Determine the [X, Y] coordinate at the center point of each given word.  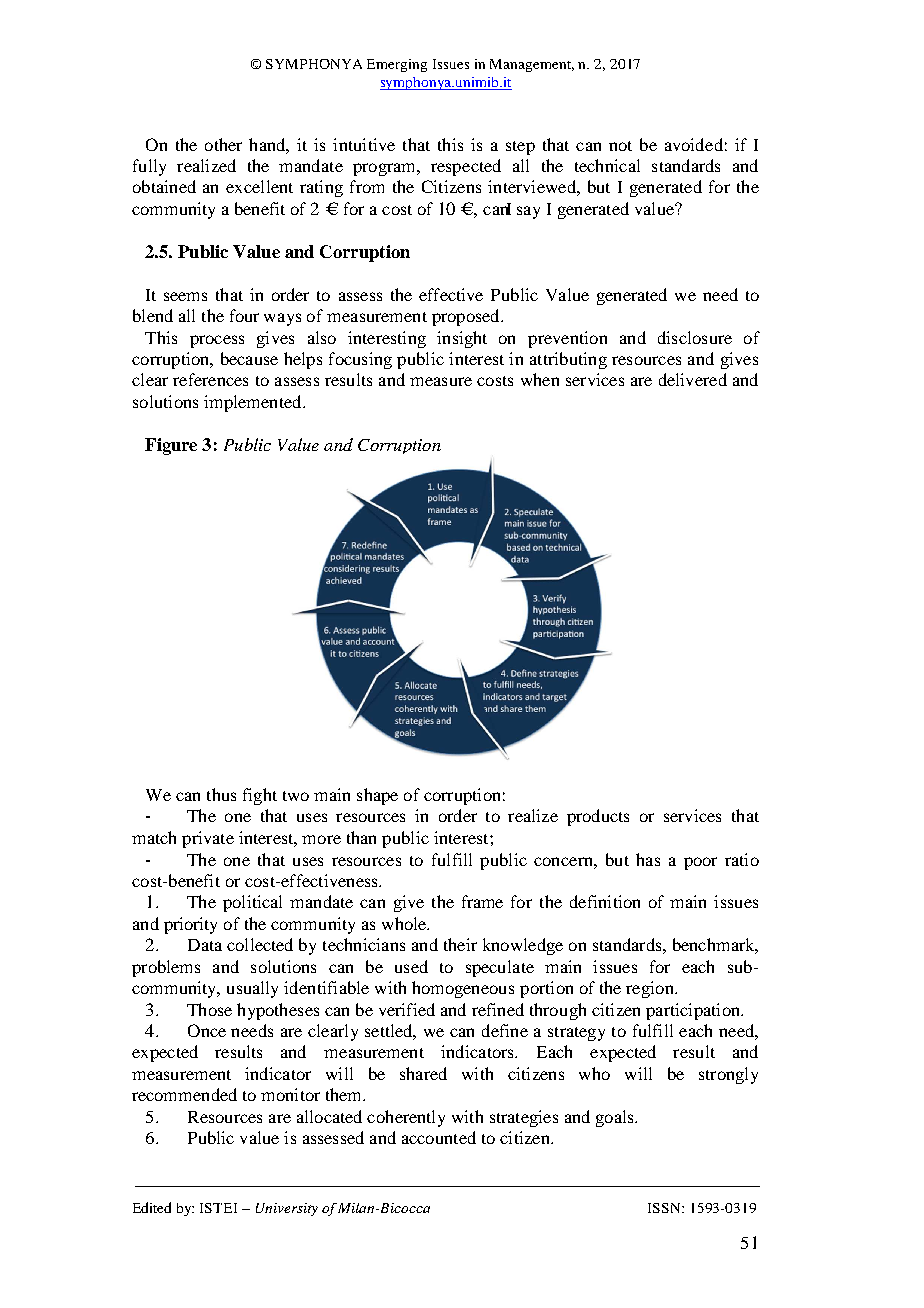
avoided [694, 144]
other [223, 144]
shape [377, 796]
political [252, 903]
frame [482, 901]
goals [616, 1118]
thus [221, 794]
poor [700, 863]
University [287, 1209]
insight [462, 339]
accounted [439, 1137]
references [210, 379]
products [598, 817]
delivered [693, 379]
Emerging [397, 65]
